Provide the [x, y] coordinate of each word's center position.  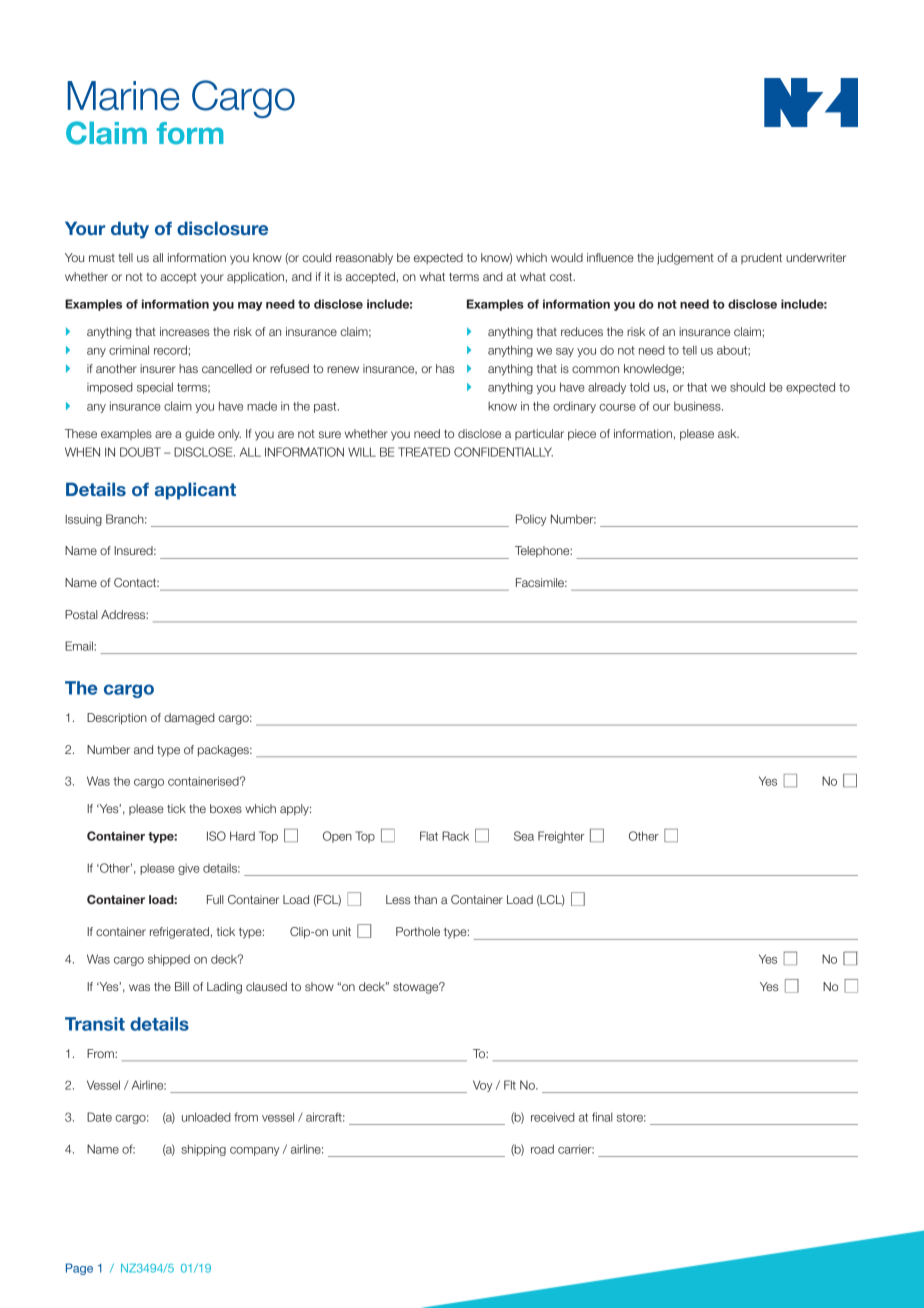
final [602, 1117]
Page [79, 1269]
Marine [123, 96]
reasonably [364, 259]
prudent [761, 258]
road [542, 1149]
